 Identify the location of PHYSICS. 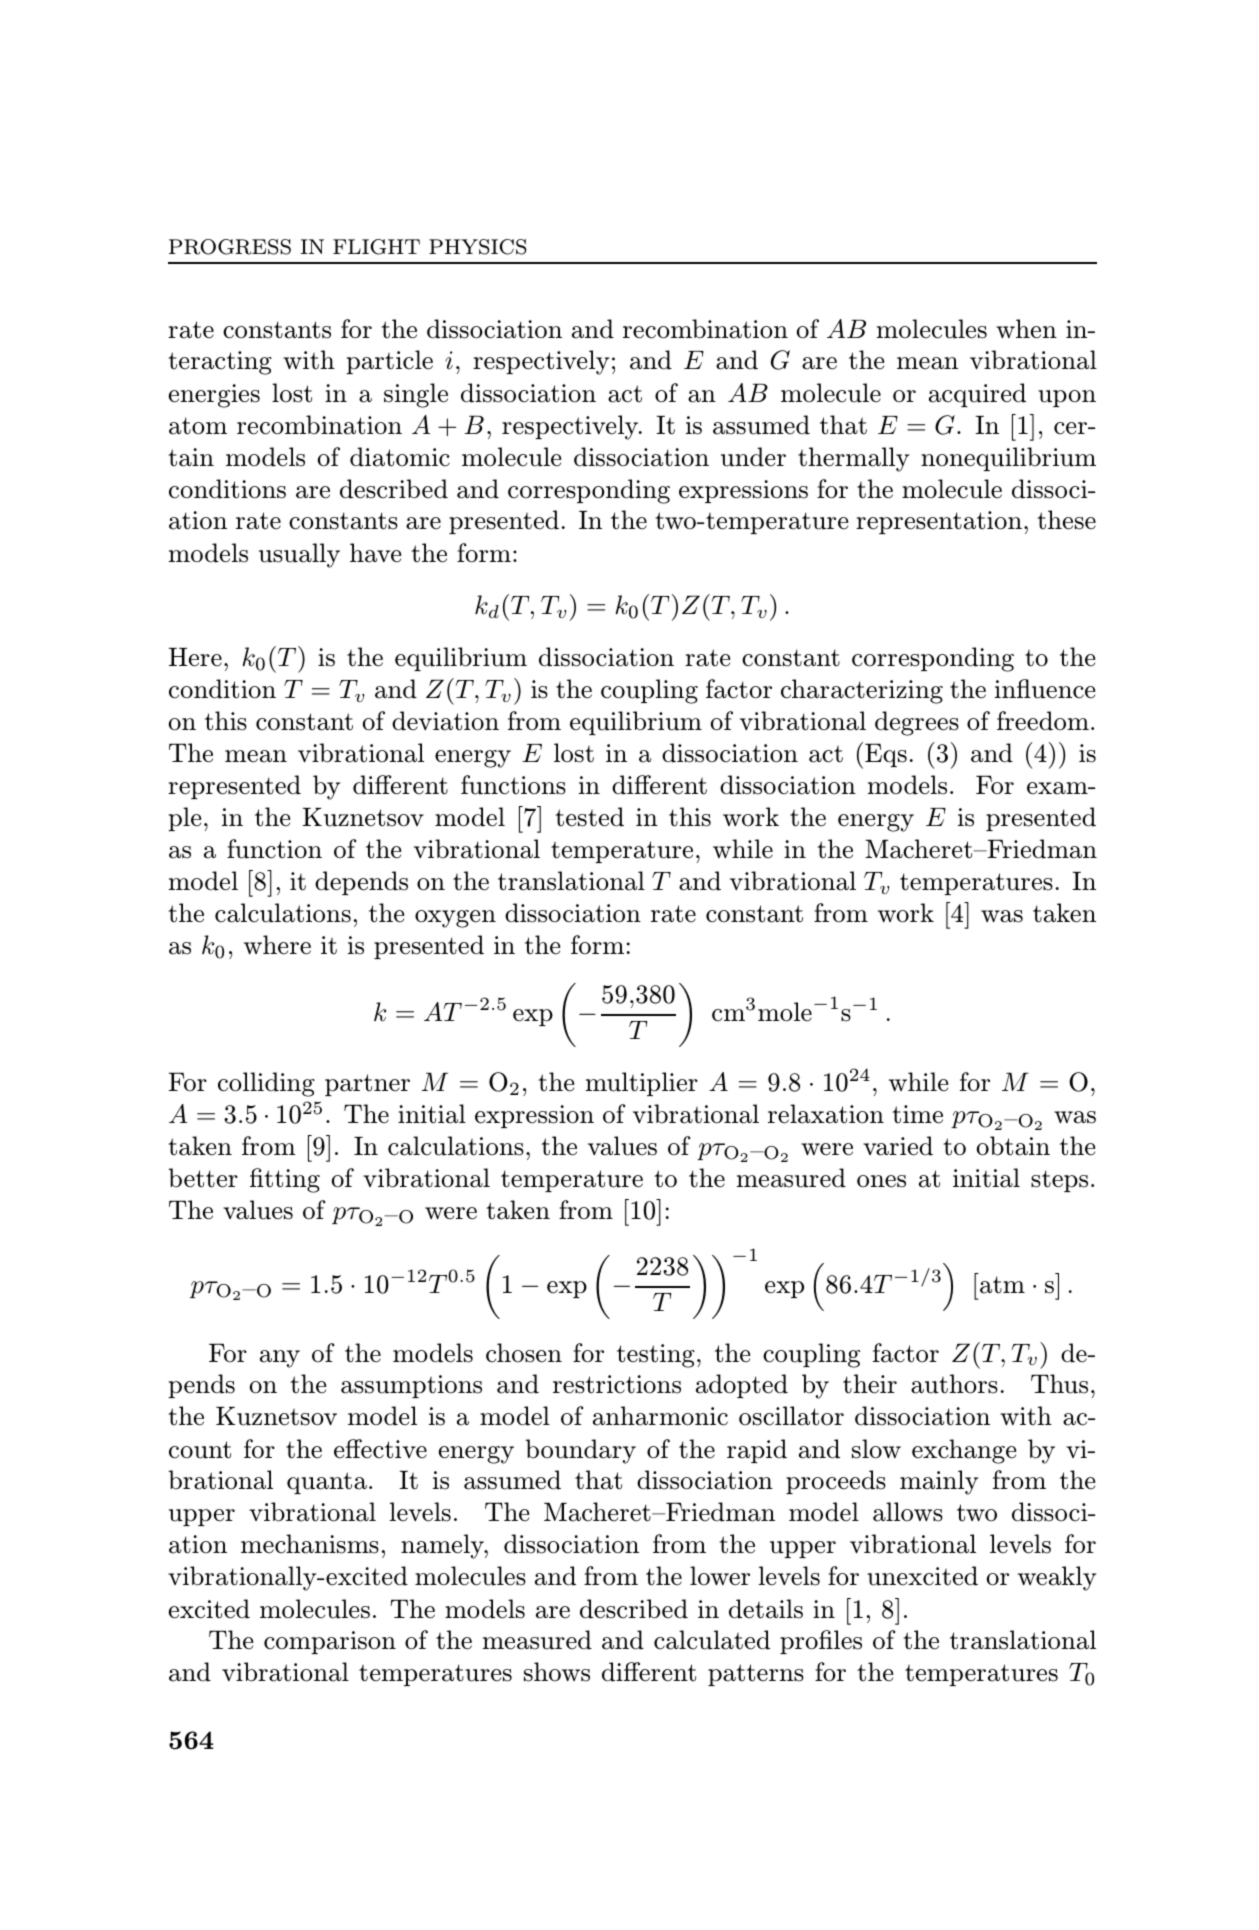
(478, 247).
